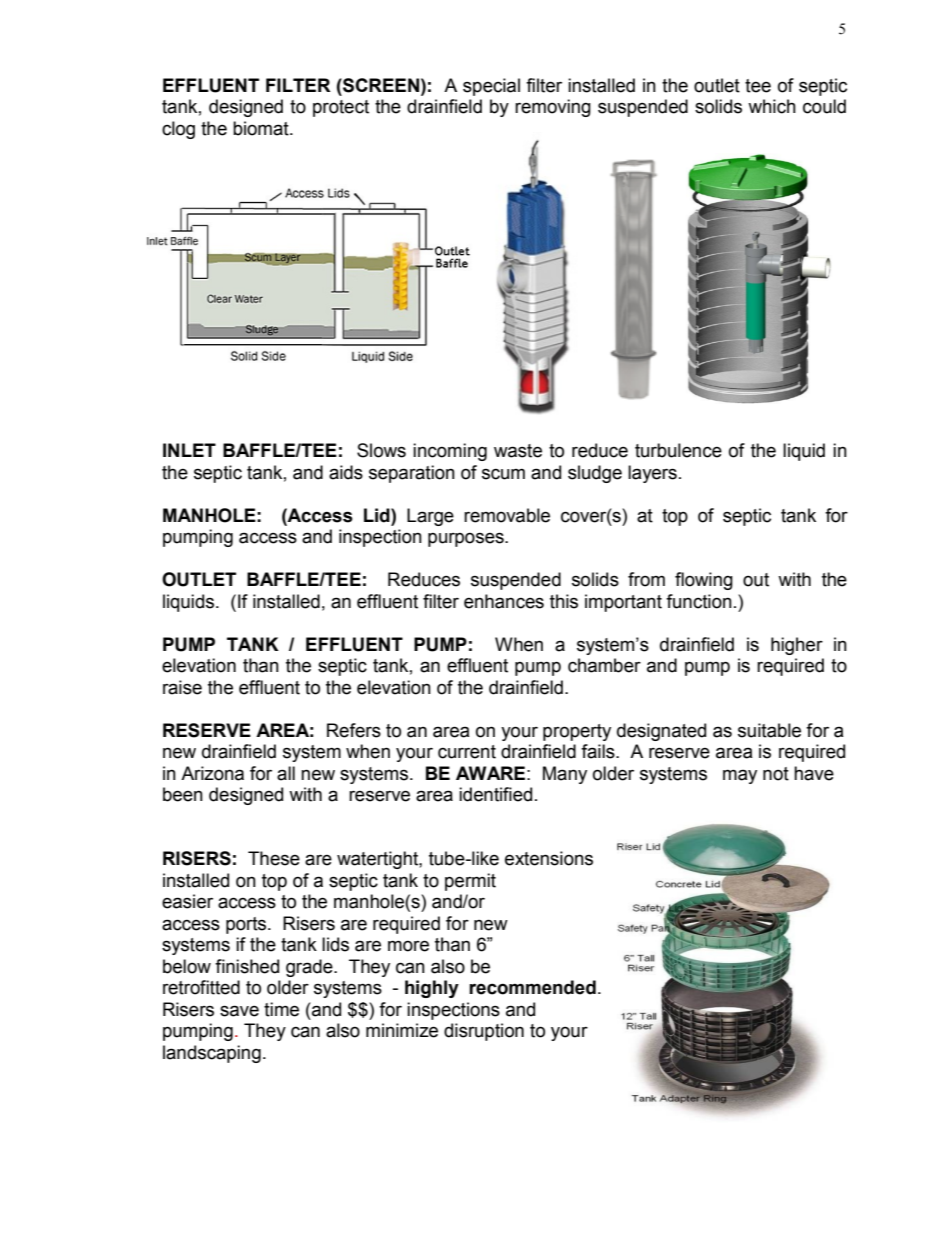  I want to click on enhances, so click(504, 601).
